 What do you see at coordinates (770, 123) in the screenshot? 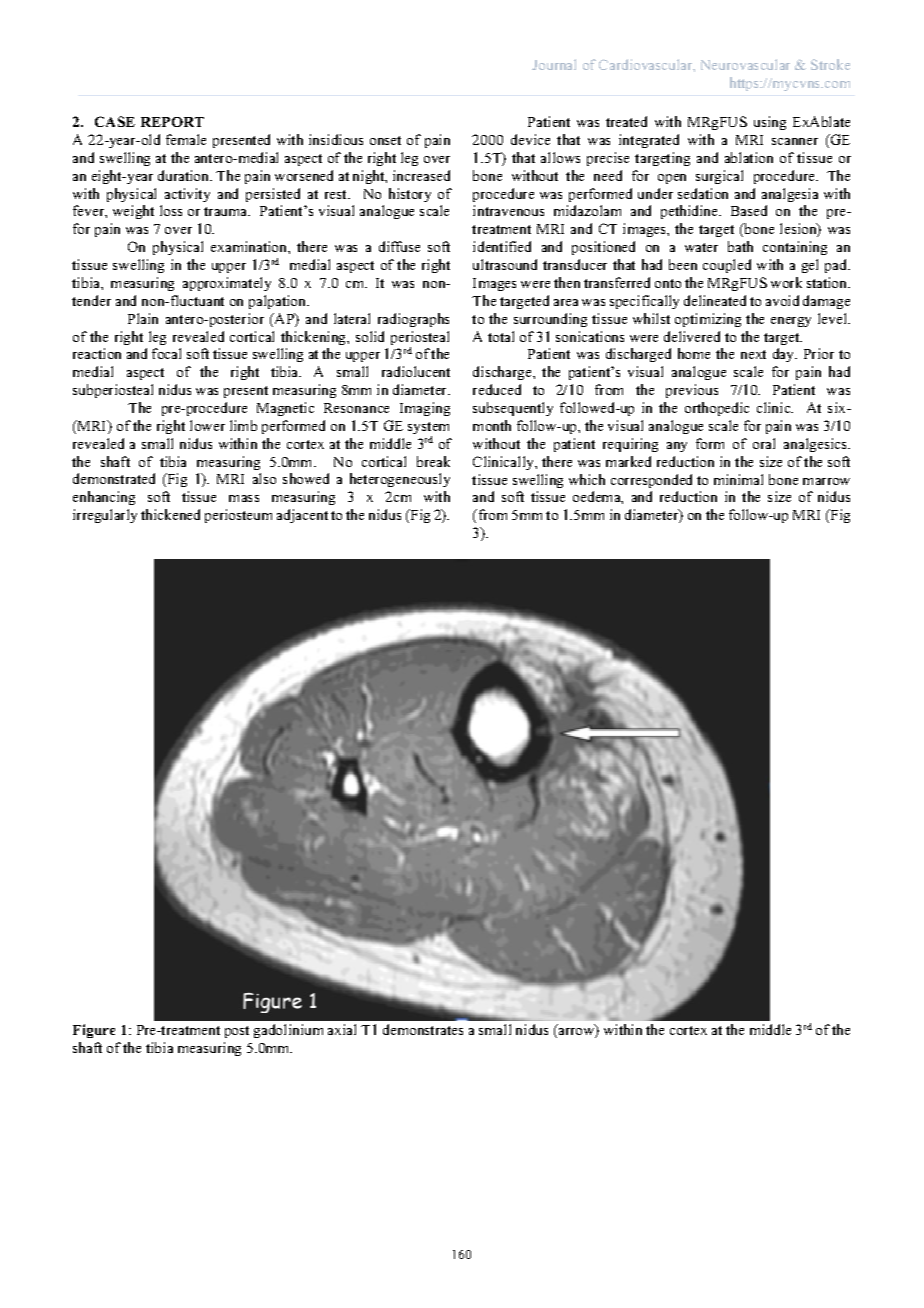
I see `using` at bounding box center [770, 123].
